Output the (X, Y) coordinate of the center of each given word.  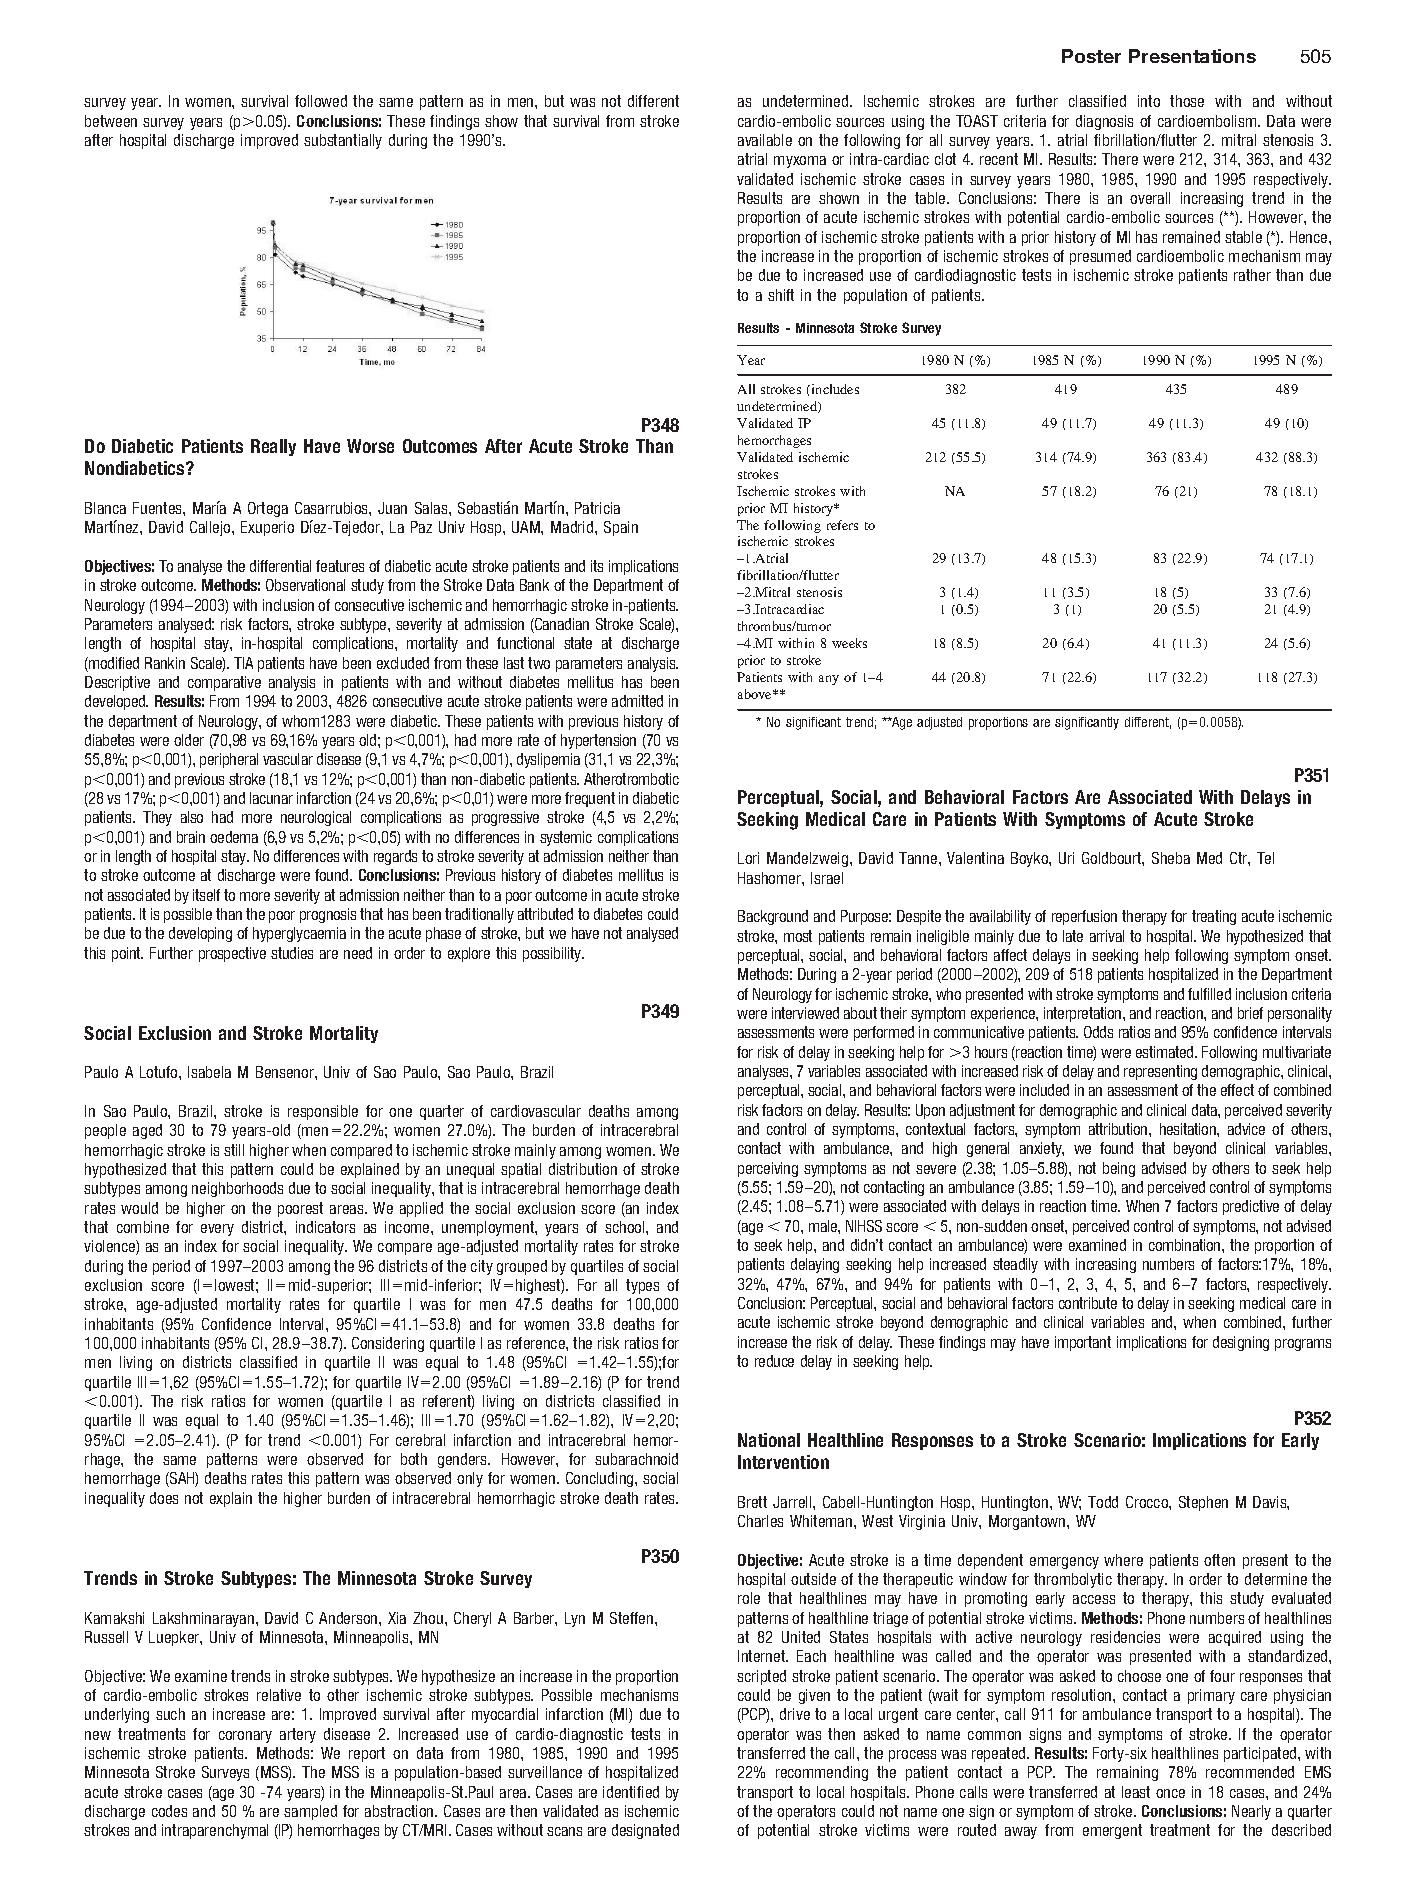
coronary (245, 1737)
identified (631, 1792)
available (765, 140)
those (1187, 101)
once (1170, 1793)
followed (321, 101)
